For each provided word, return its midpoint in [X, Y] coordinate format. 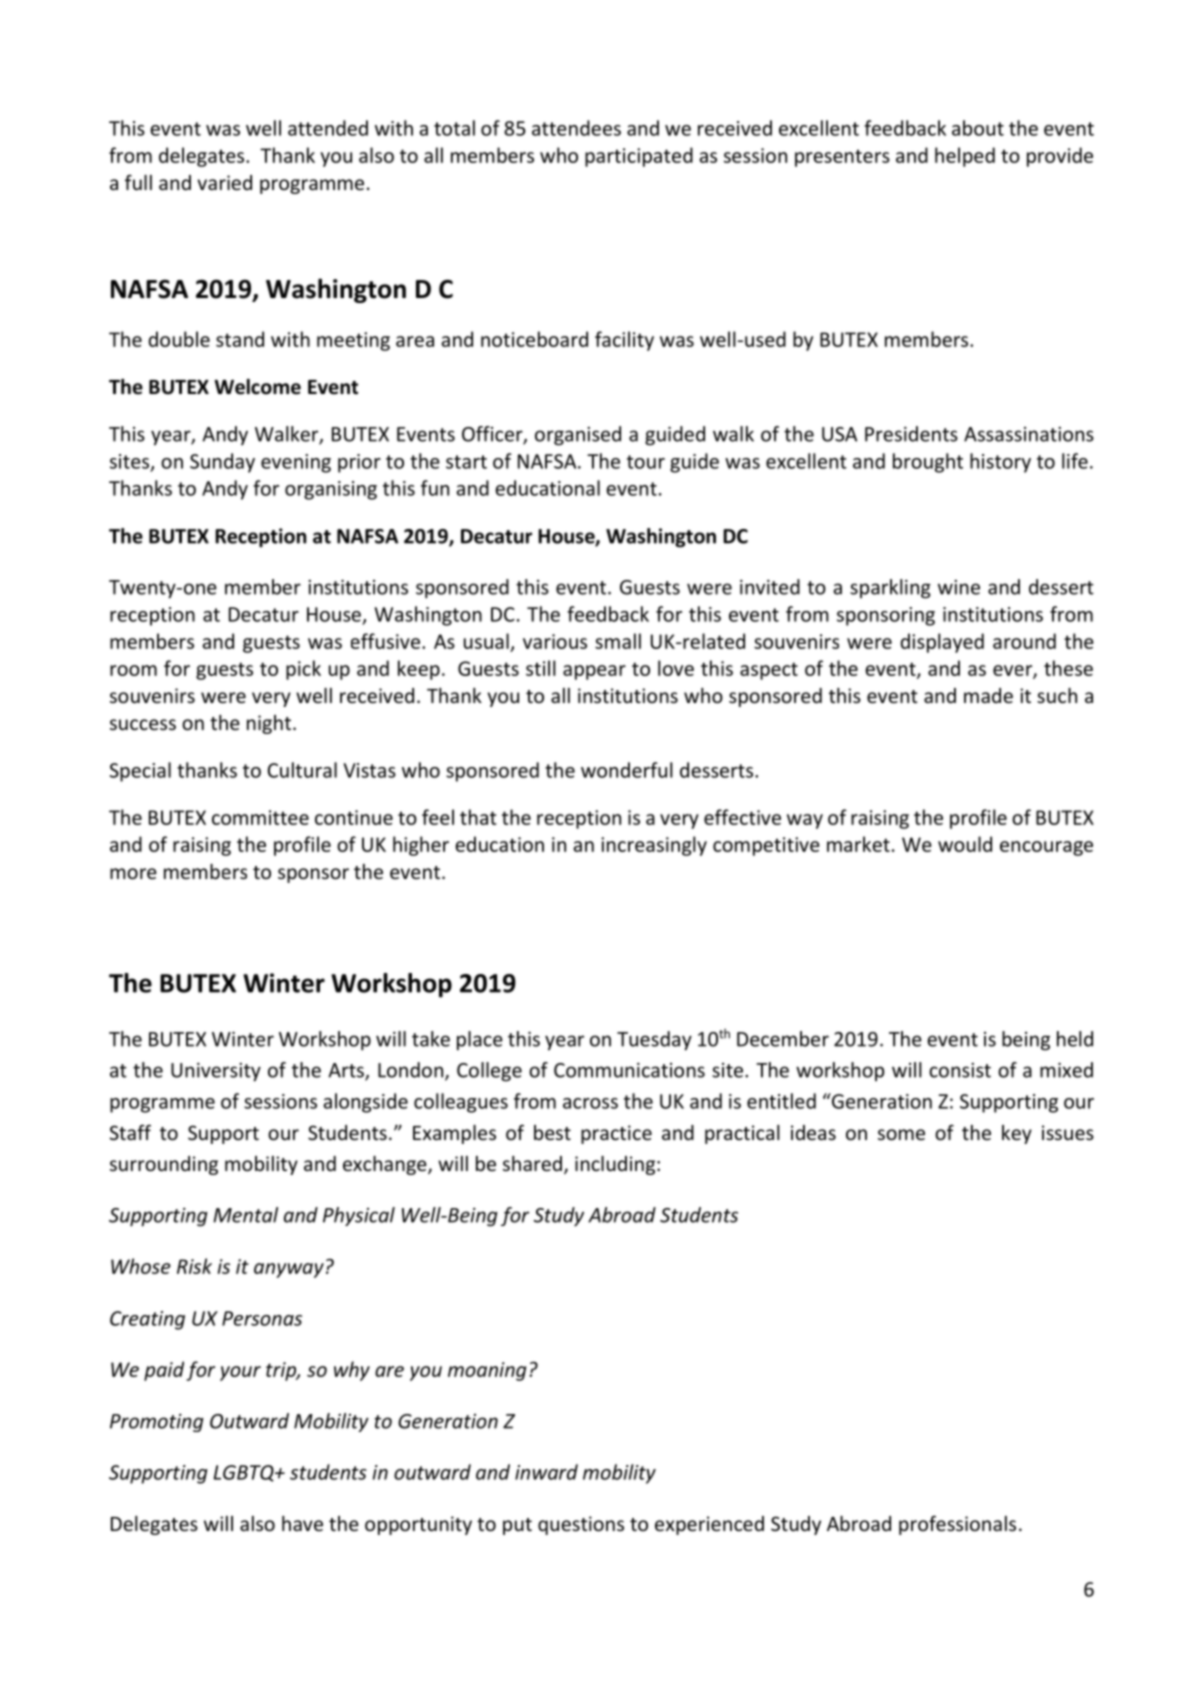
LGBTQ [245, 1473]
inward [546, 1472]
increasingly [654, 846]
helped [965, 157]
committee [260, 817]
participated [639, 157]
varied [224, 182]
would [965, 844]
